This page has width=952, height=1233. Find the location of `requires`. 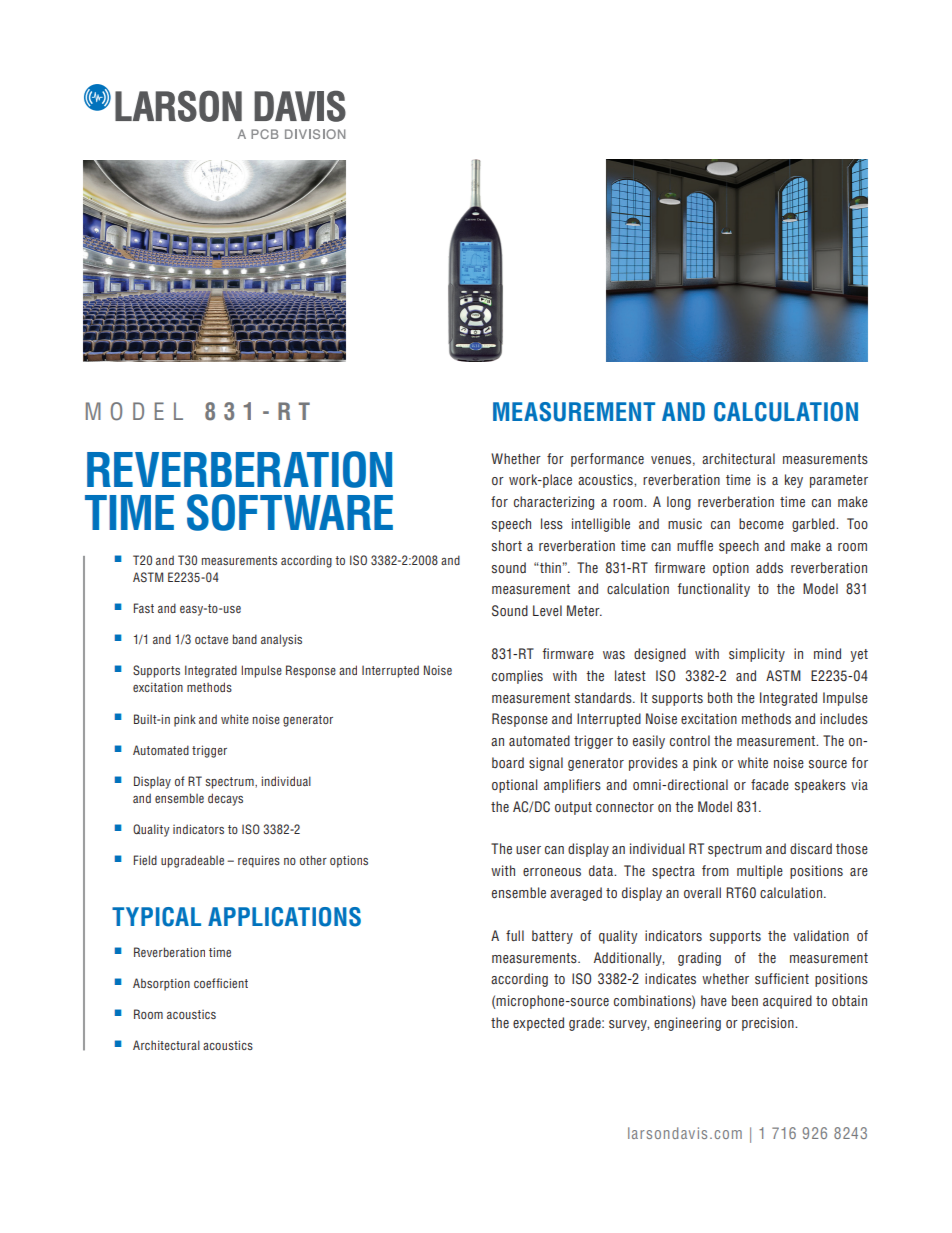

requires is located at coordinates (259, 861).
